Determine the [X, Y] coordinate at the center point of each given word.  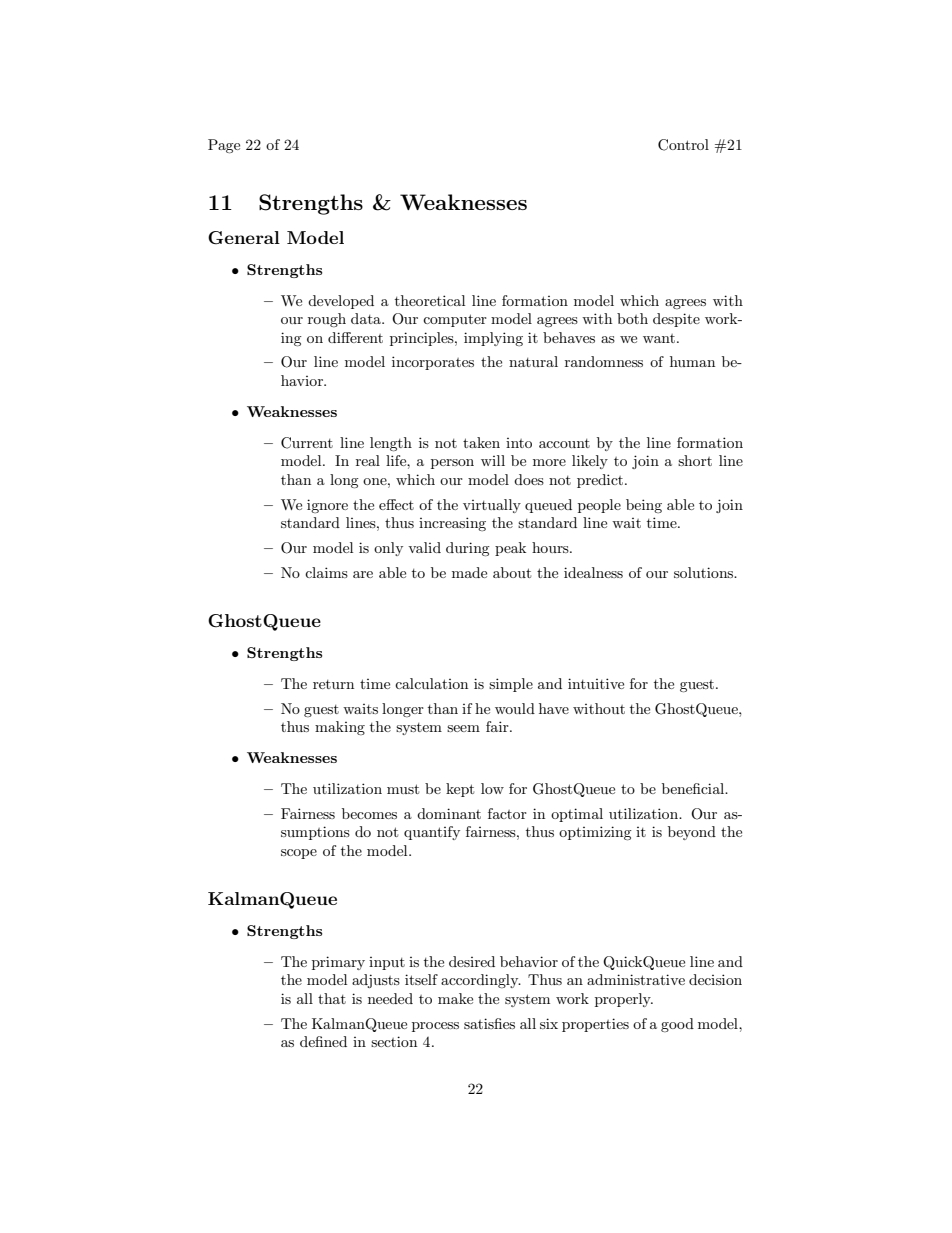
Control [683, 145]
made [469, 572]
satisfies [489, 1023]
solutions [705, 572]
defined [323, 1041]
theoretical [430, 300]
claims [326, 572]
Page [224, 146]
